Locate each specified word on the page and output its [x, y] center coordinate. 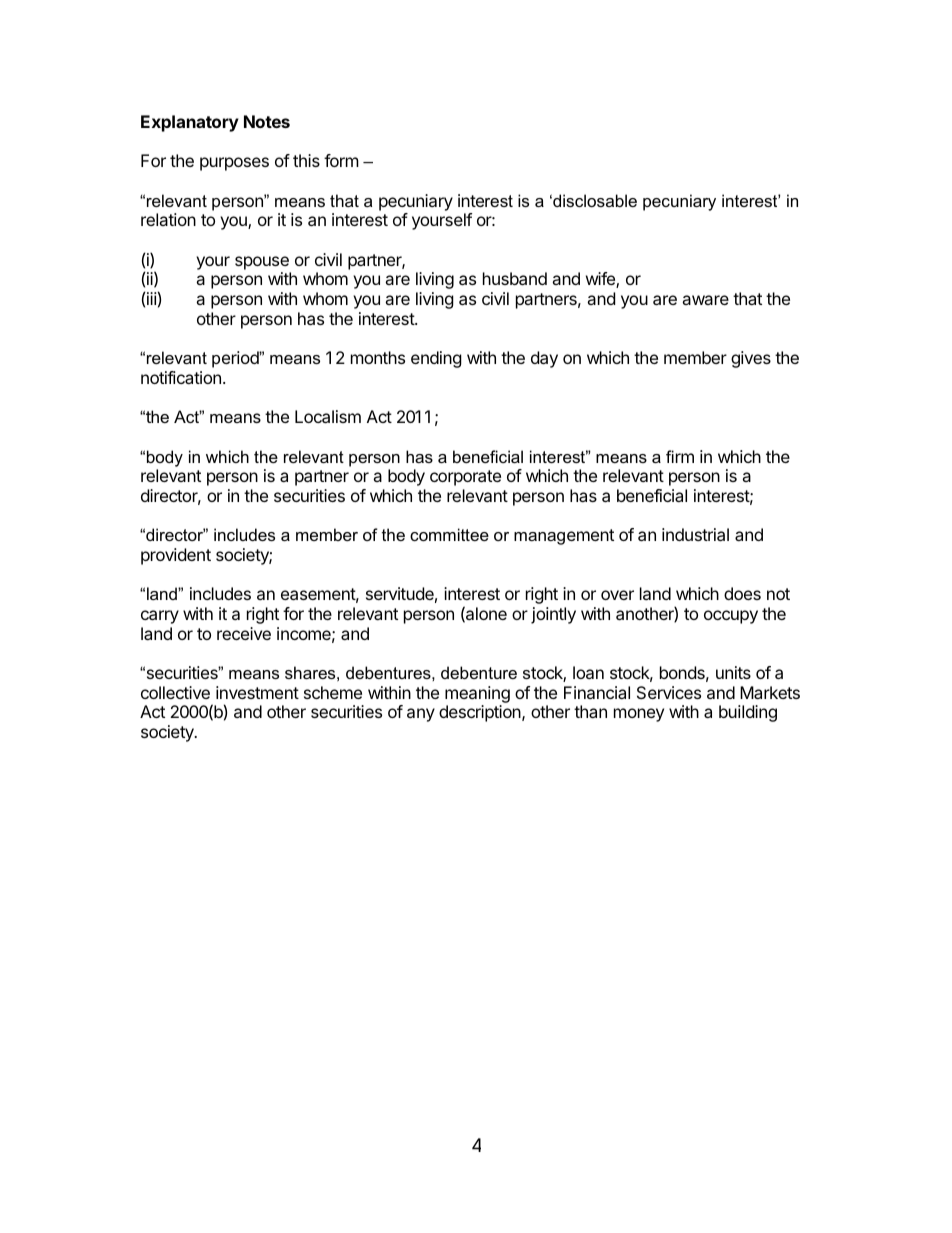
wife [601, 280]
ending [436, 359]
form [341, 160]
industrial [695, 534]
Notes [267, 121]
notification [181, 377]
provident [176, 556]
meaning [477, 696]
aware [705, 300]
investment [257, 692]
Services [669, 692]
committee [449, 534]
